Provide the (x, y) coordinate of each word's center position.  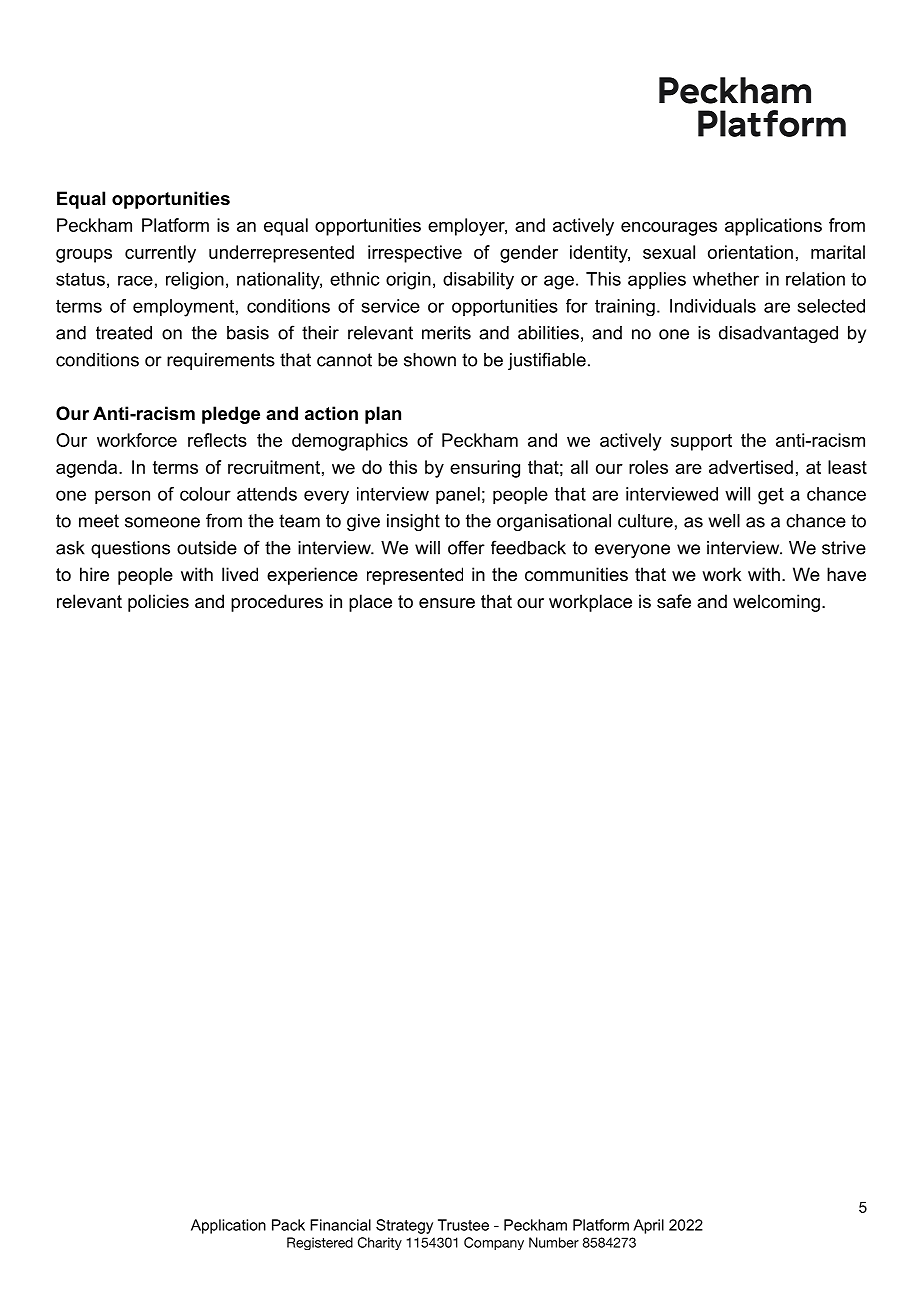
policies (158, 603)
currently (160, 254)
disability (478, 281)
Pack (288, 1225)
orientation (750, 252)
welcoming (776, 603)
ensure (447, 603)
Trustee (463, 1225)
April (648, 1226)
